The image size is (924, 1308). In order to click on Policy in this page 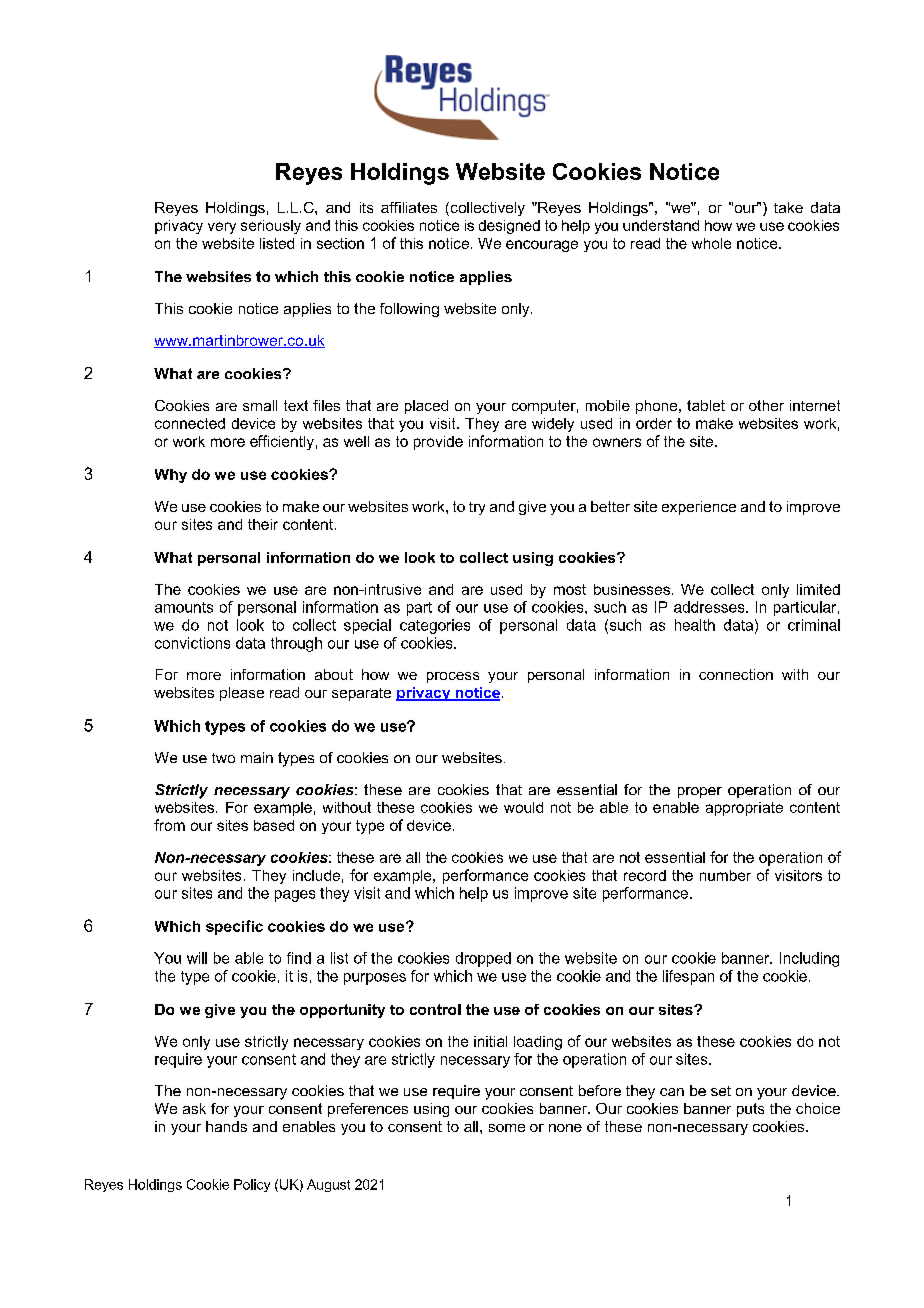, I will do `click(252, 1185)`.
